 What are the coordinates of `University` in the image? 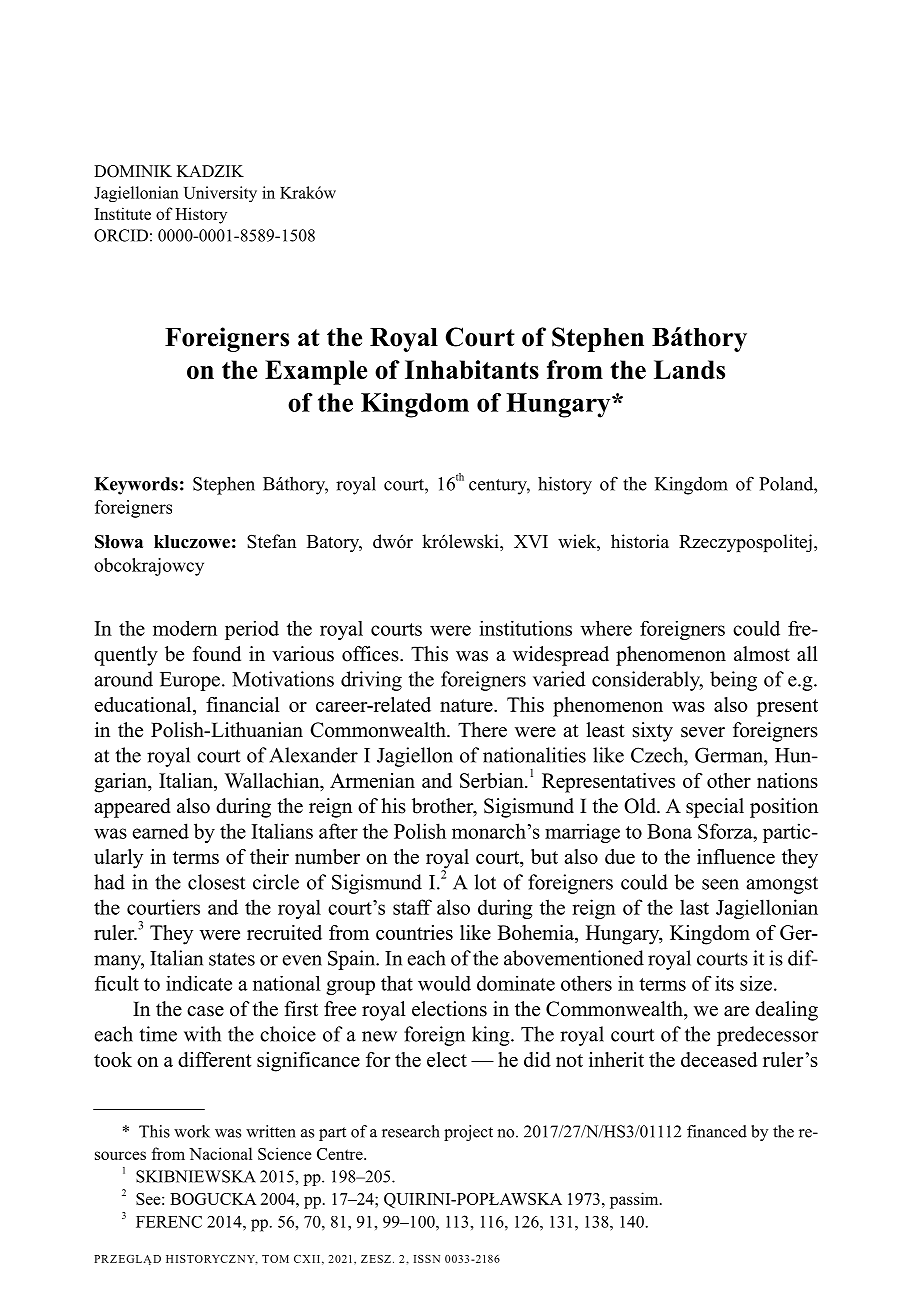 It's located at (220, 194).
